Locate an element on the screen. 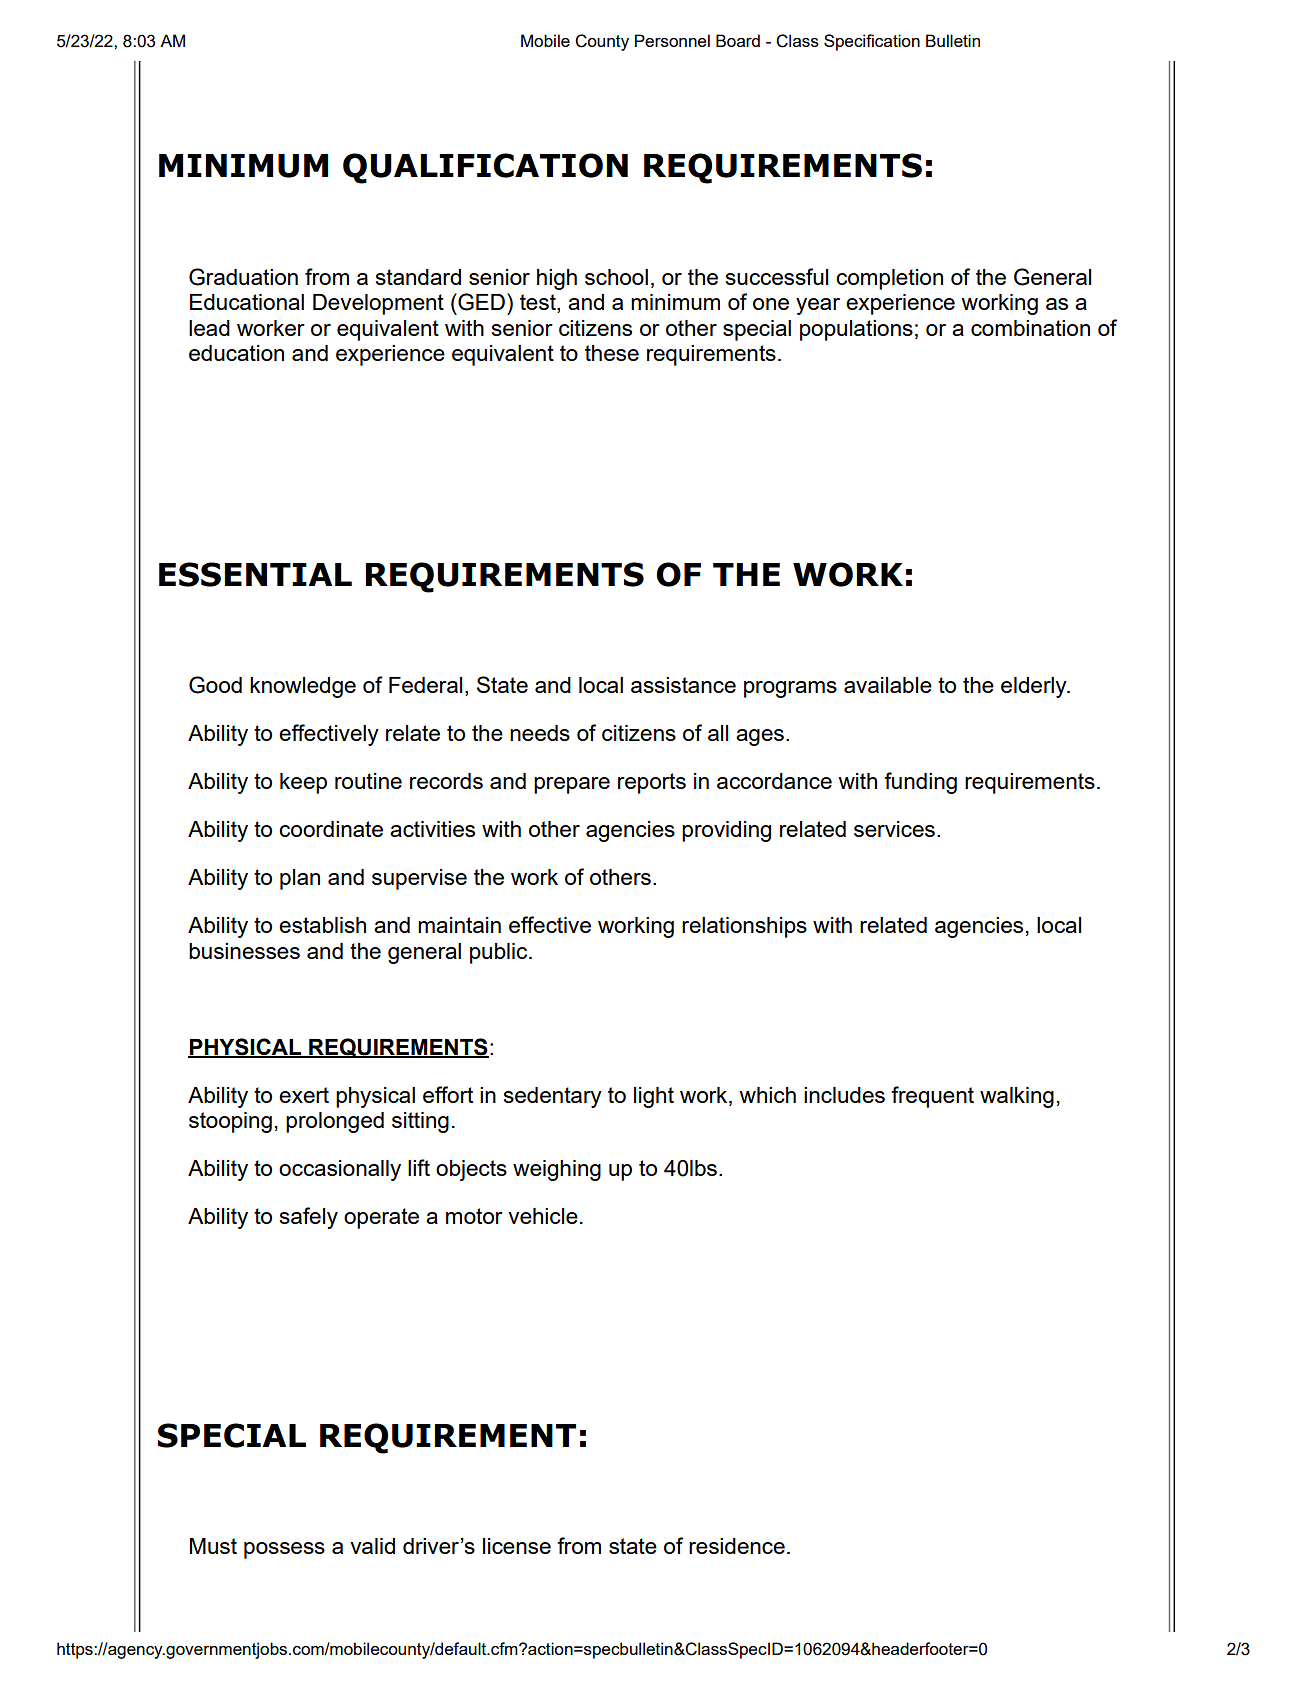  frequent is located at coordinates (932, 1097).
